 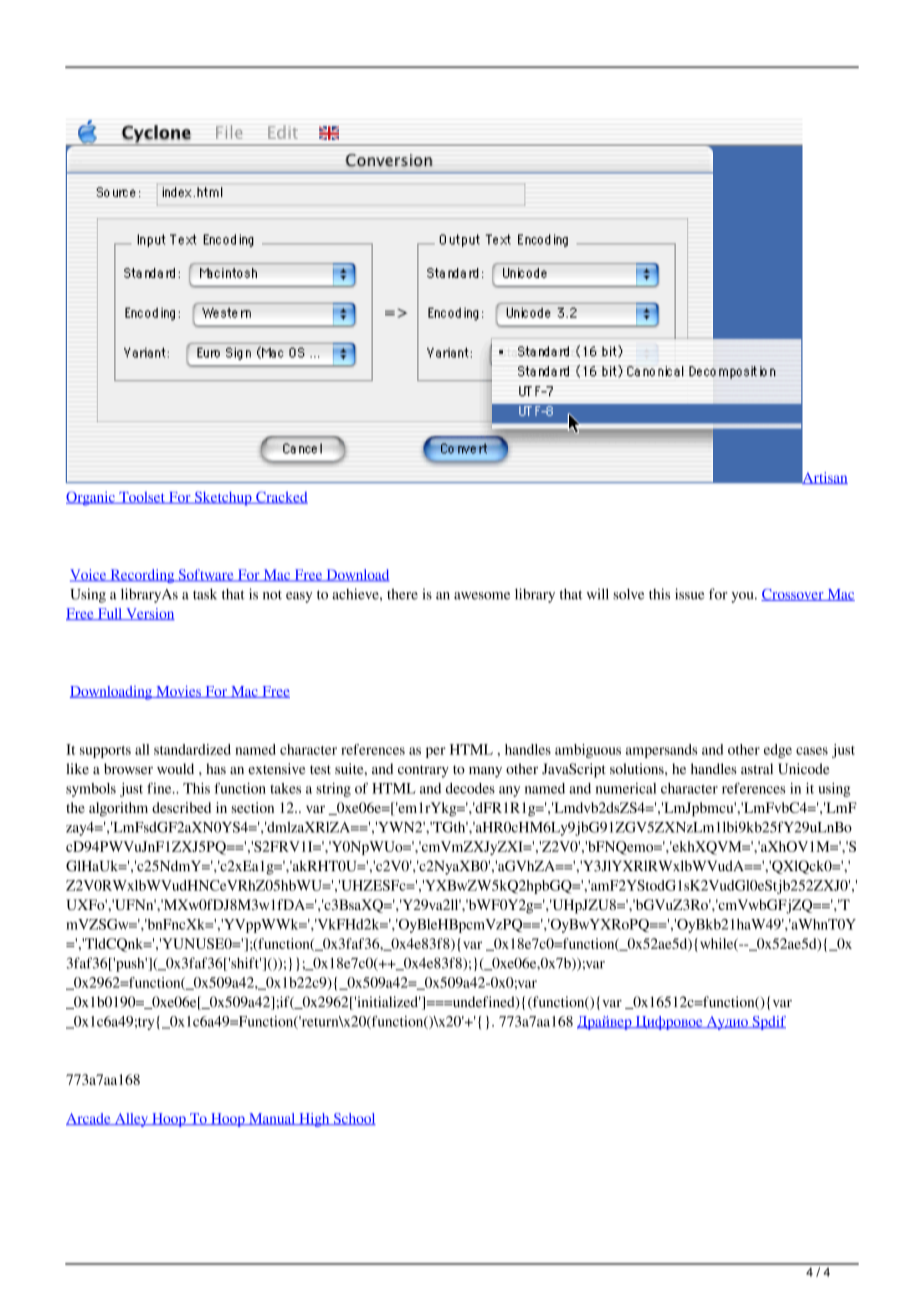 What do you see at coordinates (768, 1023) in the document?
I see `Spdif` at bounding box center [768, 1023].
